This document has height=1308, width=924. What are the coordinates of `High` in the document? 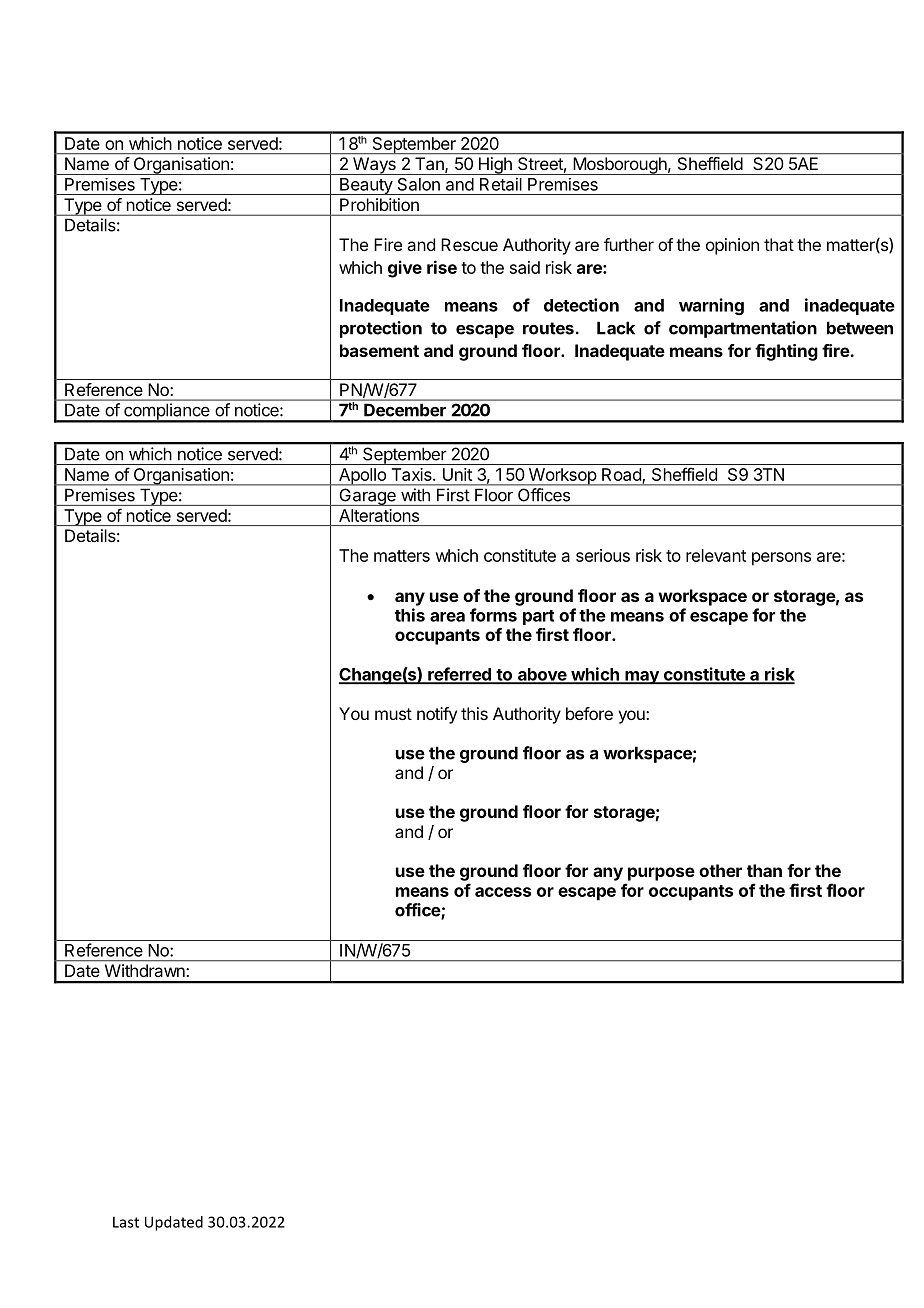 It's located at (495, 166).
